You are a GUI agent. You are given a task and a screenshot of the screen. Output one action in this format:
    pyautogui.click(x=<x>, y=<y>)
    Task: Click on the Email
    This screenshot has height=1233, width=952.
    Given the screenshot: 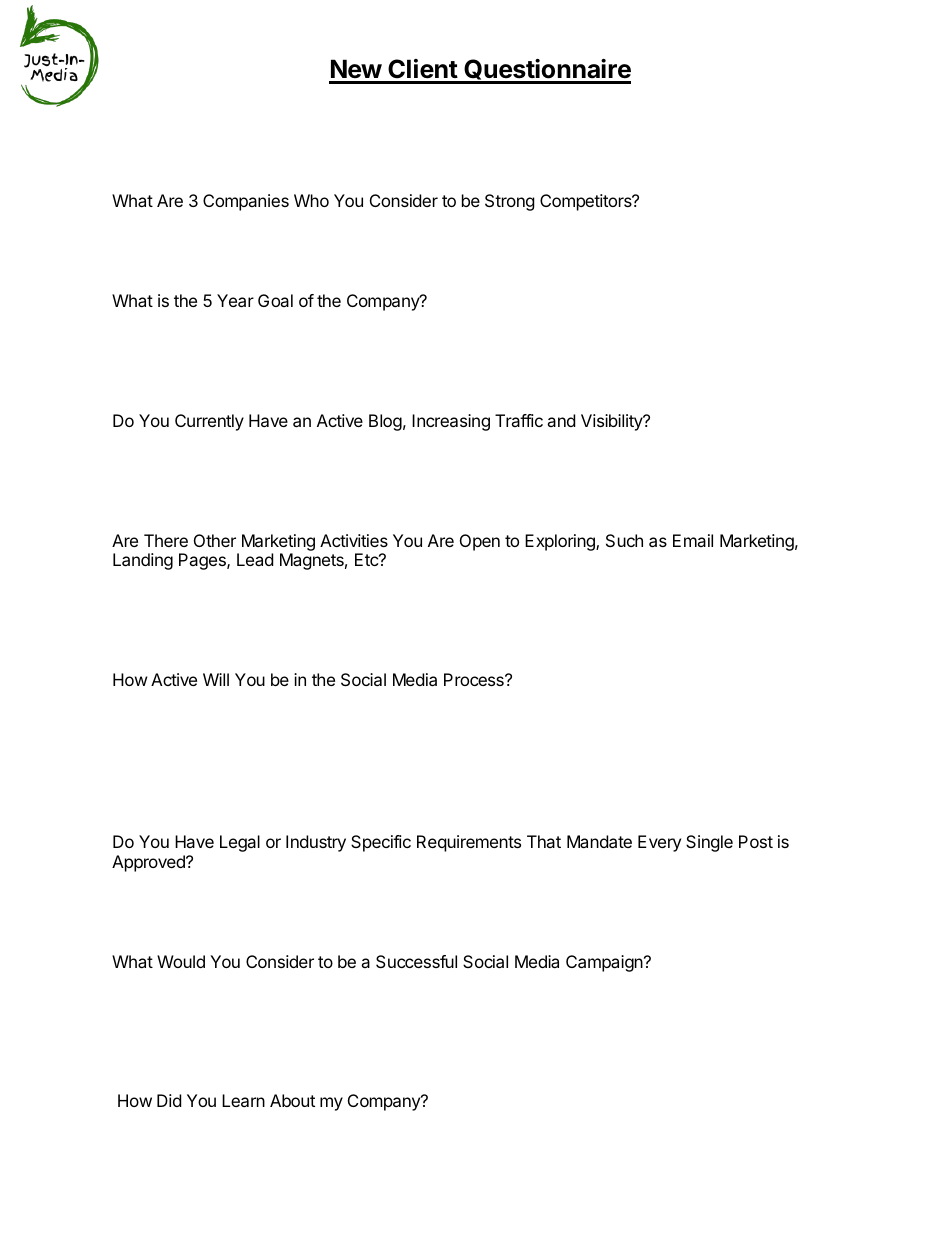 What is the action you would take?
    pyautogui.click(x=693, y=540)
